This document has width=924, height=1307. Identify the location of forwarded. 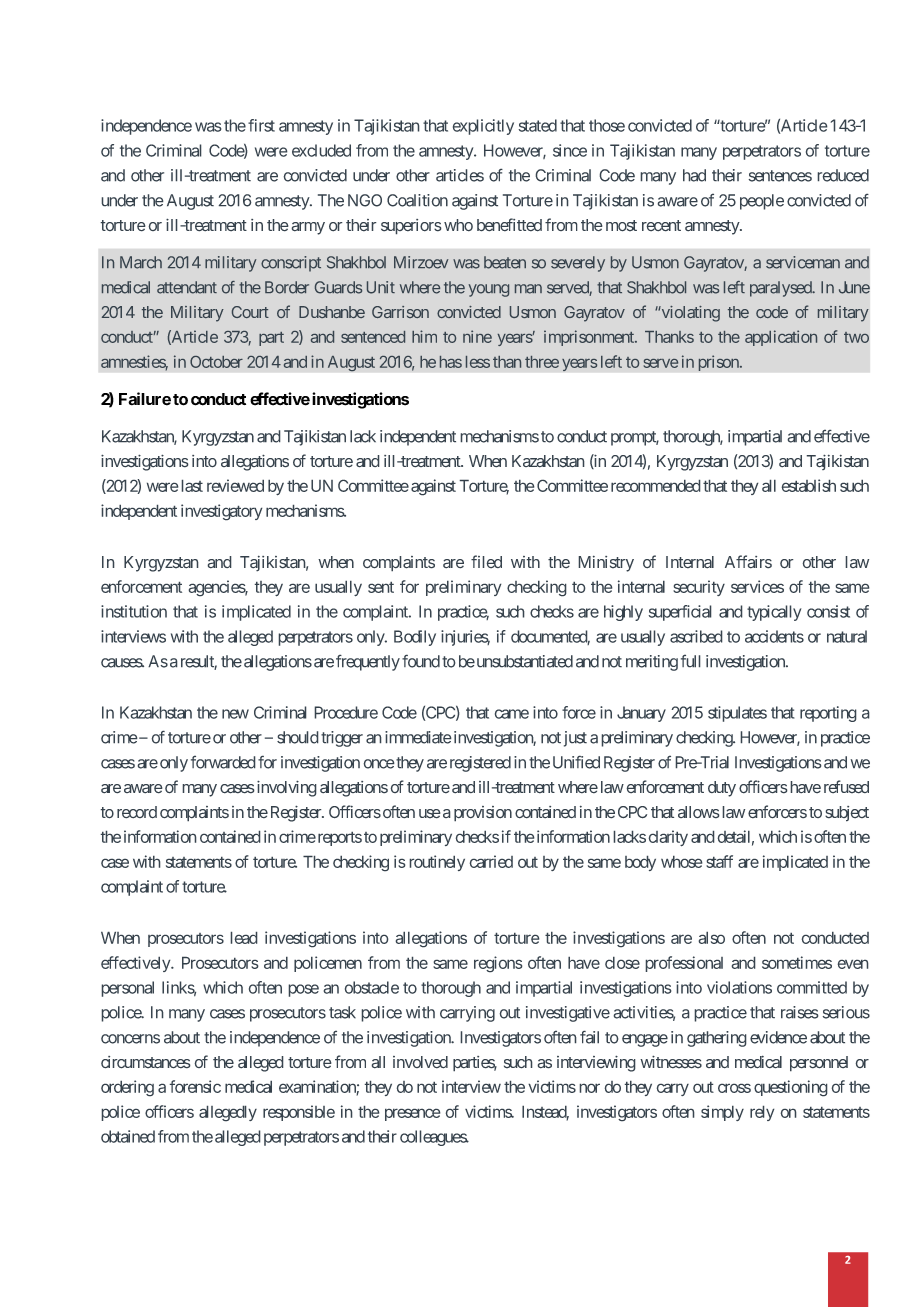
(223, 762).
